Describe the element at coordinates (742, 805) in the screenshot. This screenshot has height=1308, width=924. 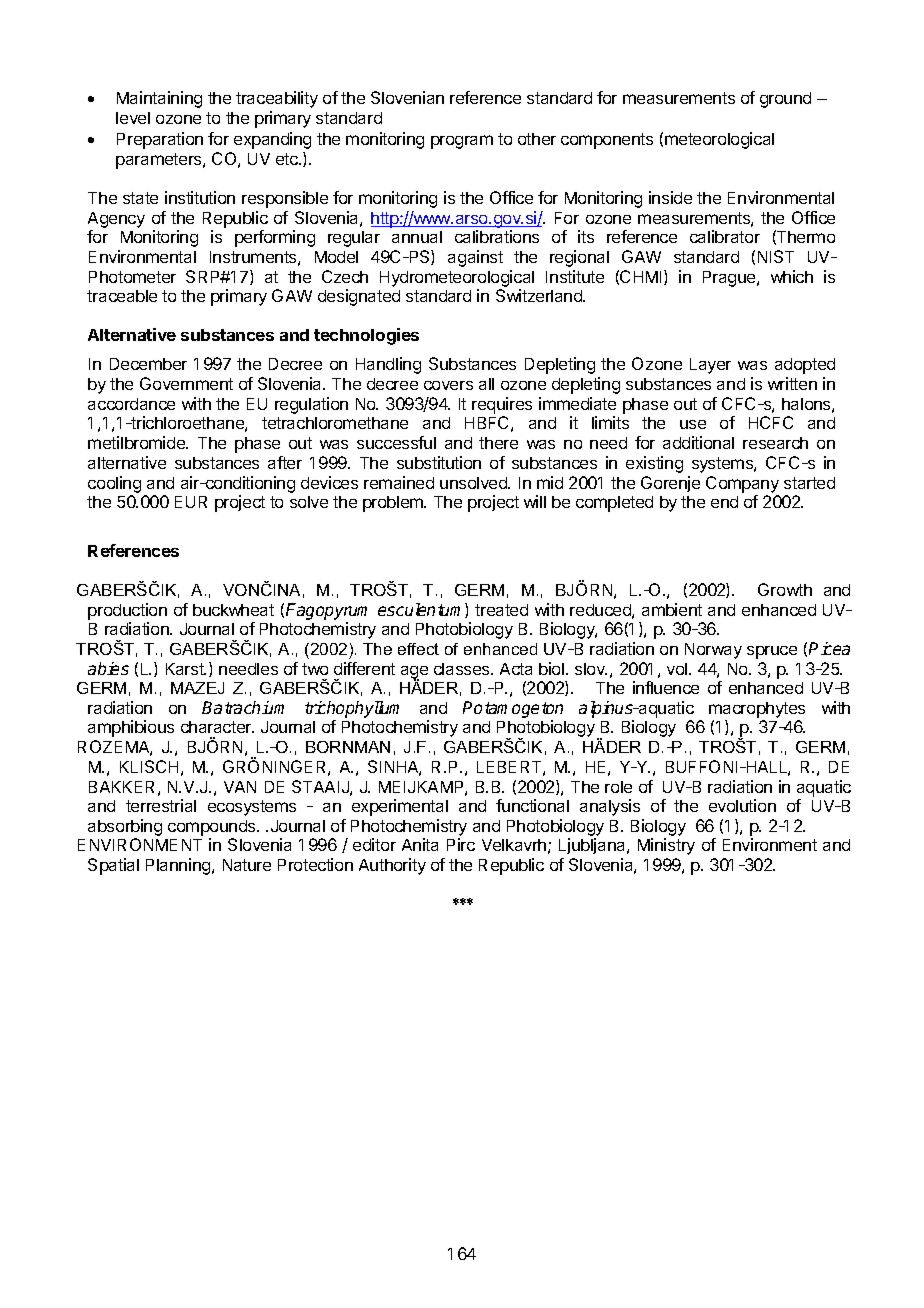
I see `evolution` at that location.
